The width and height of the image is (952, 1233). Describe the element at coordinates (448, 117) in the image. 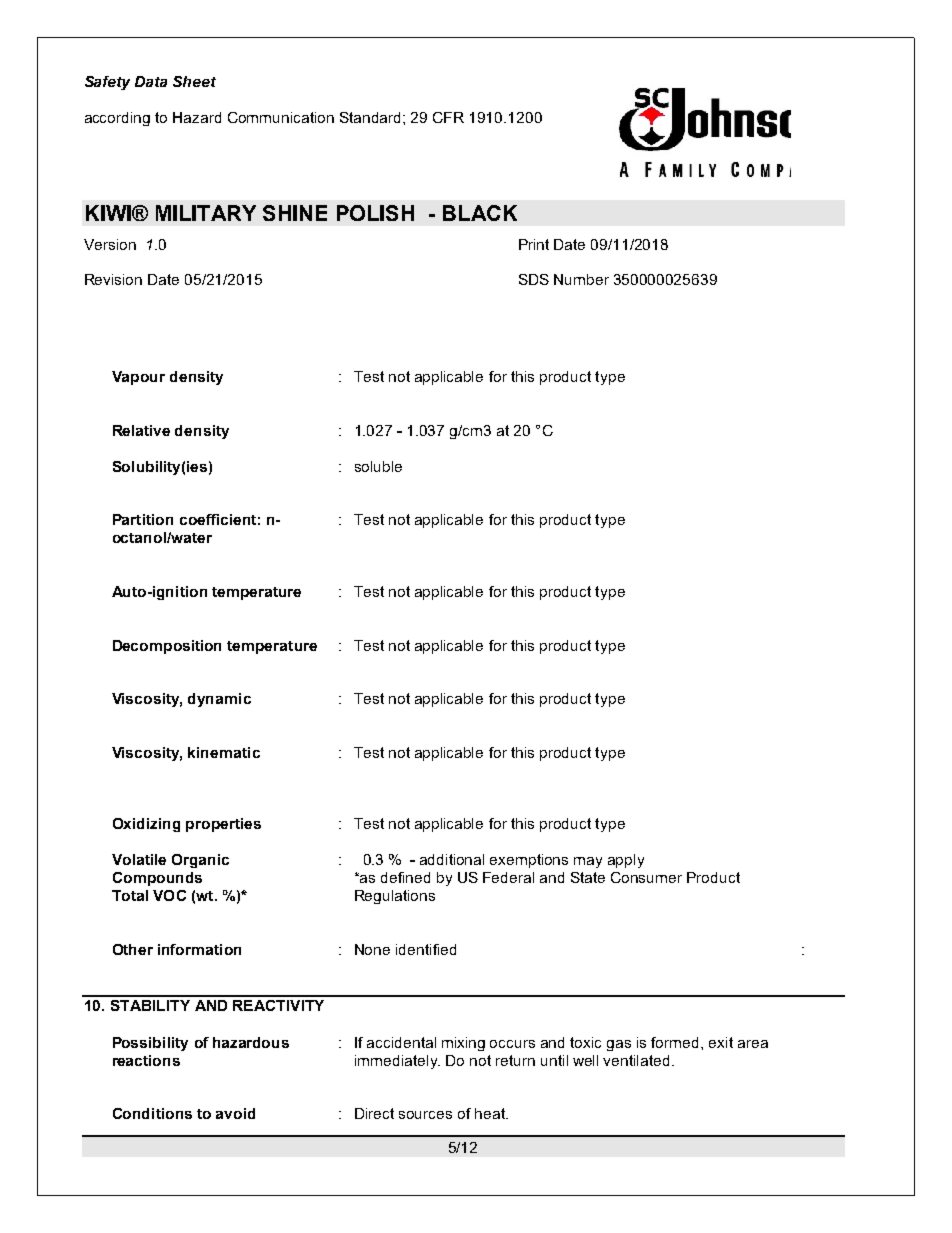

I see `CFR` at that location.
